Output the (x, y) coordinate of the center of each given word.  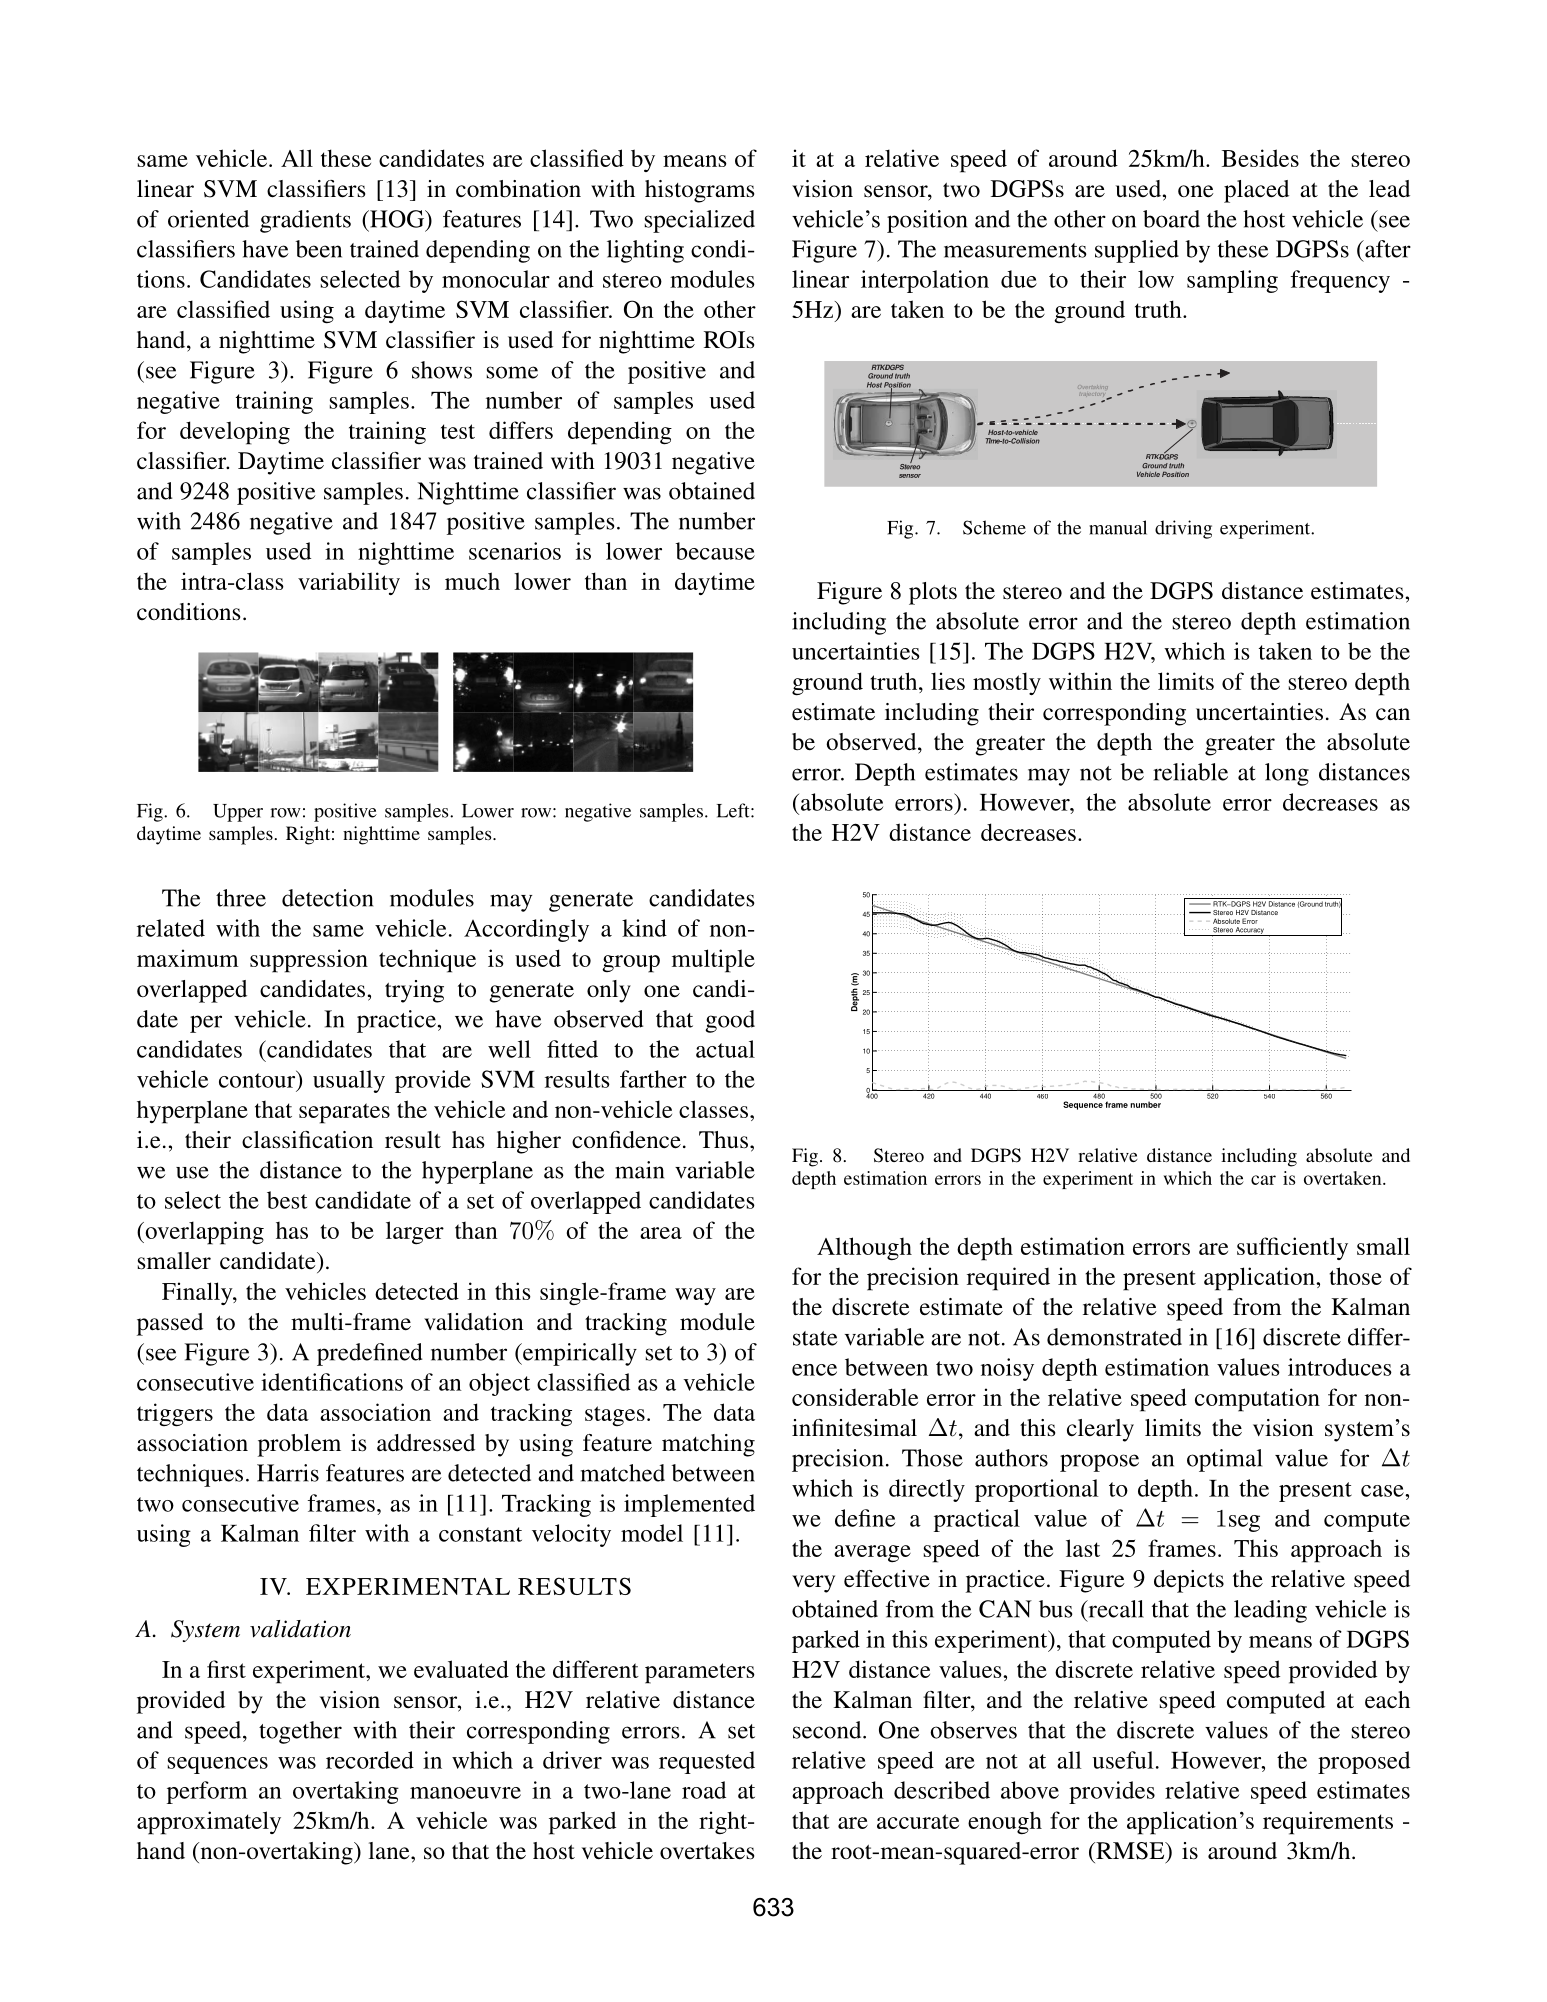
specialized (700, 221)
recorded (370, 1760)
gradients (305, 221)
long (1287, 774)
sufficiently (1292, 1248)
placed (1256, 191)
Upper (238, 813)
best (287, 1200)
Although (864, 1249)
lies (948, 681)
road (704, 1790)
